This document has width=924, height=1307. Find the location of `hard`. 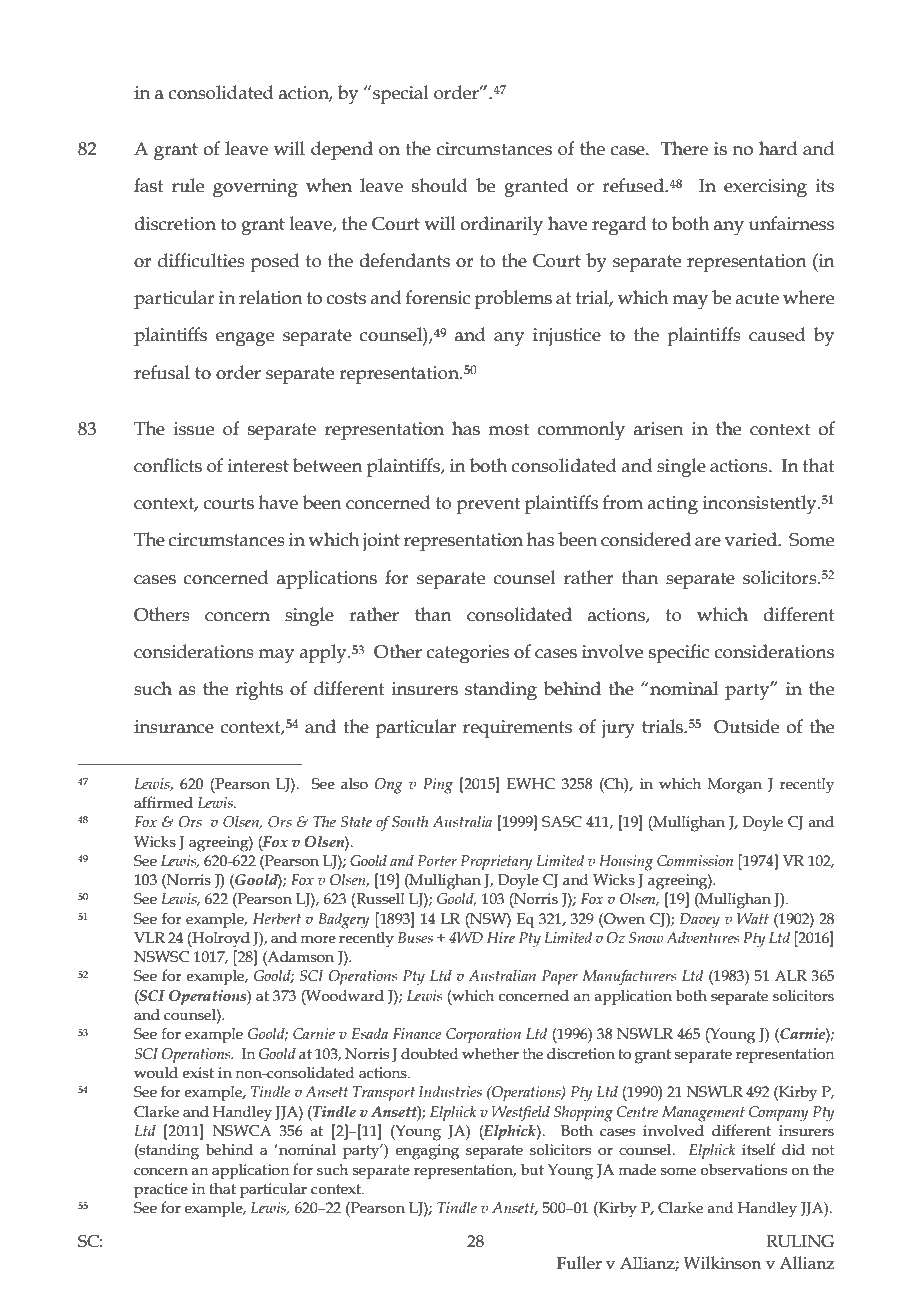

hard is located at coordinates (778, 148).
